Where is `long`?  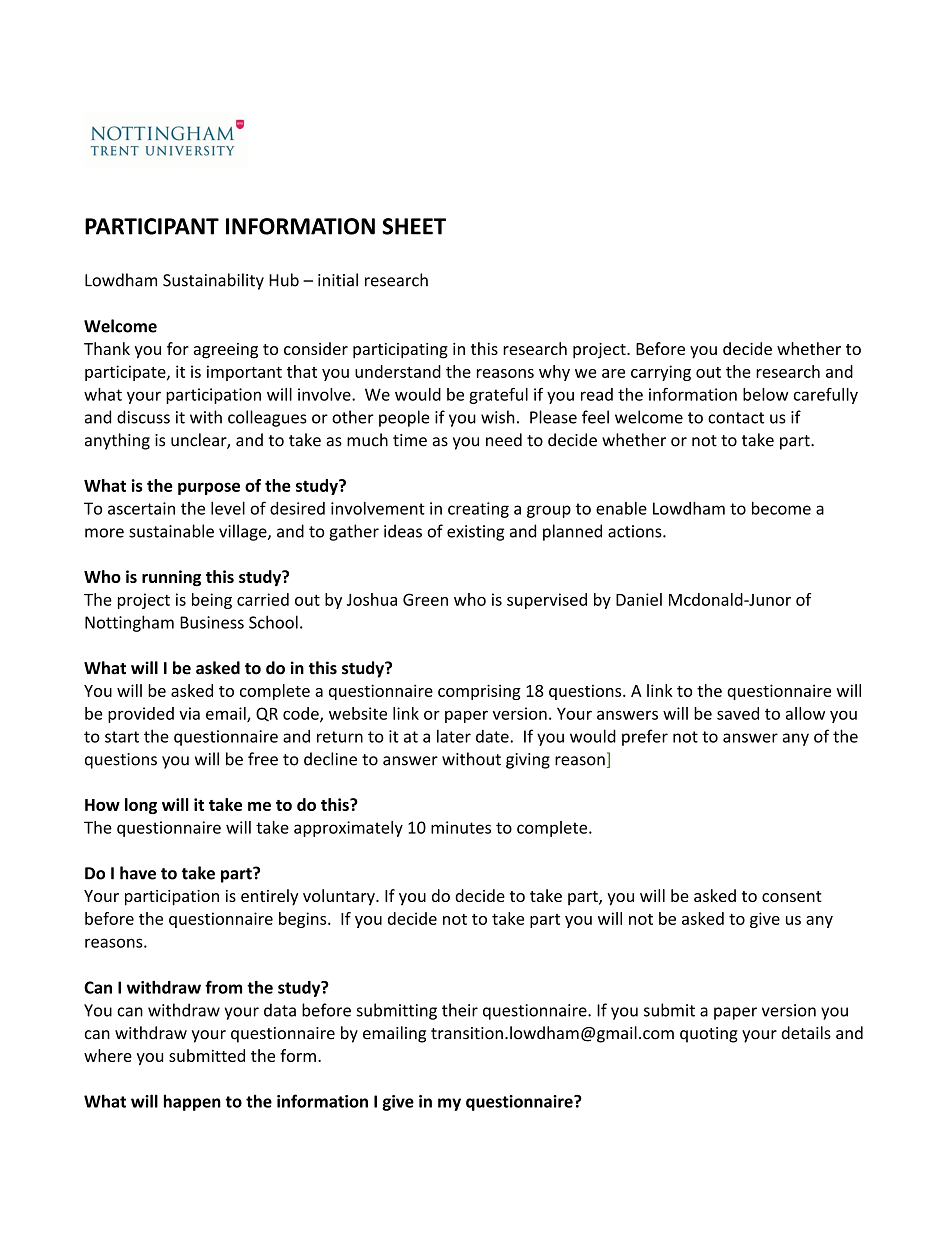
long is located at coordinates (141, 806).
